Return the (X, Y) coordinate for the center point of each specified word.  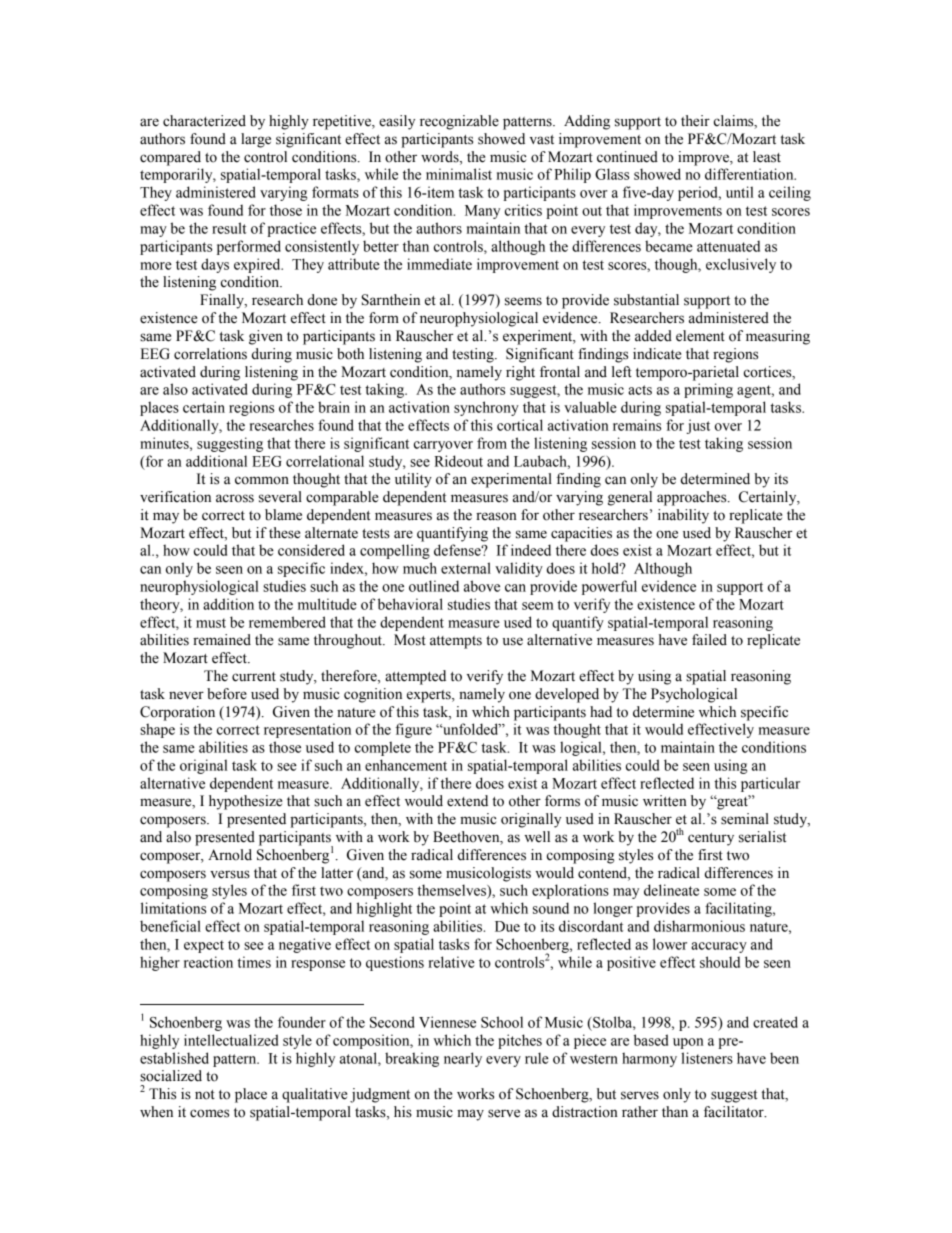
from (492, 443)
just (698, 426)
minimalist (459, 174)
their (695, 121)
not (205, 1095)
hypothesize (245, 802)
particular (770, 784)
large (256, 140)
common (262, 480)
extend (467, 801)
